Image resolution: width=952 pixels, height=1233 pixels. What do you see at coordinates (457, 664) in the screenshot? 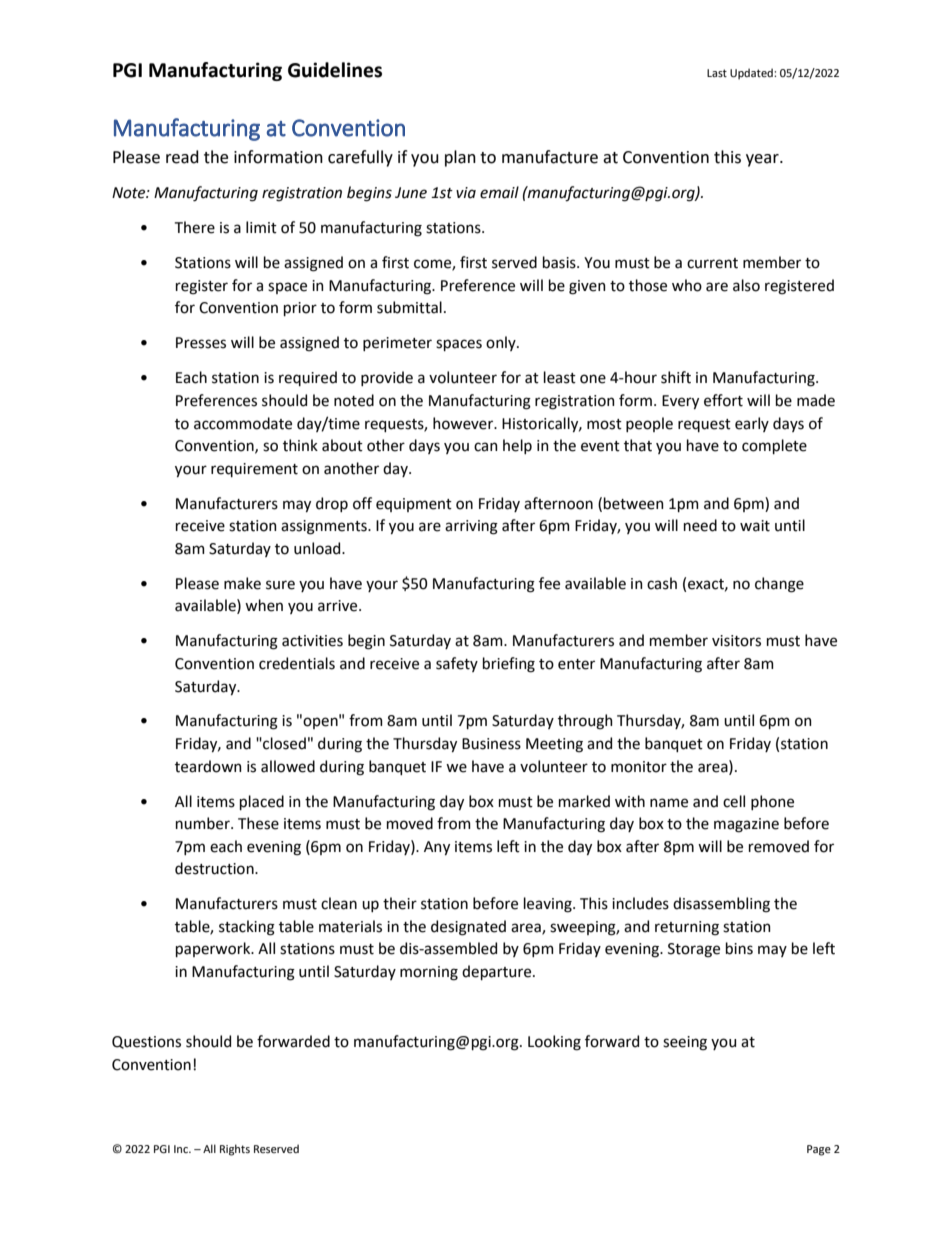
I see `safety` at bounding box center [457, 664].
